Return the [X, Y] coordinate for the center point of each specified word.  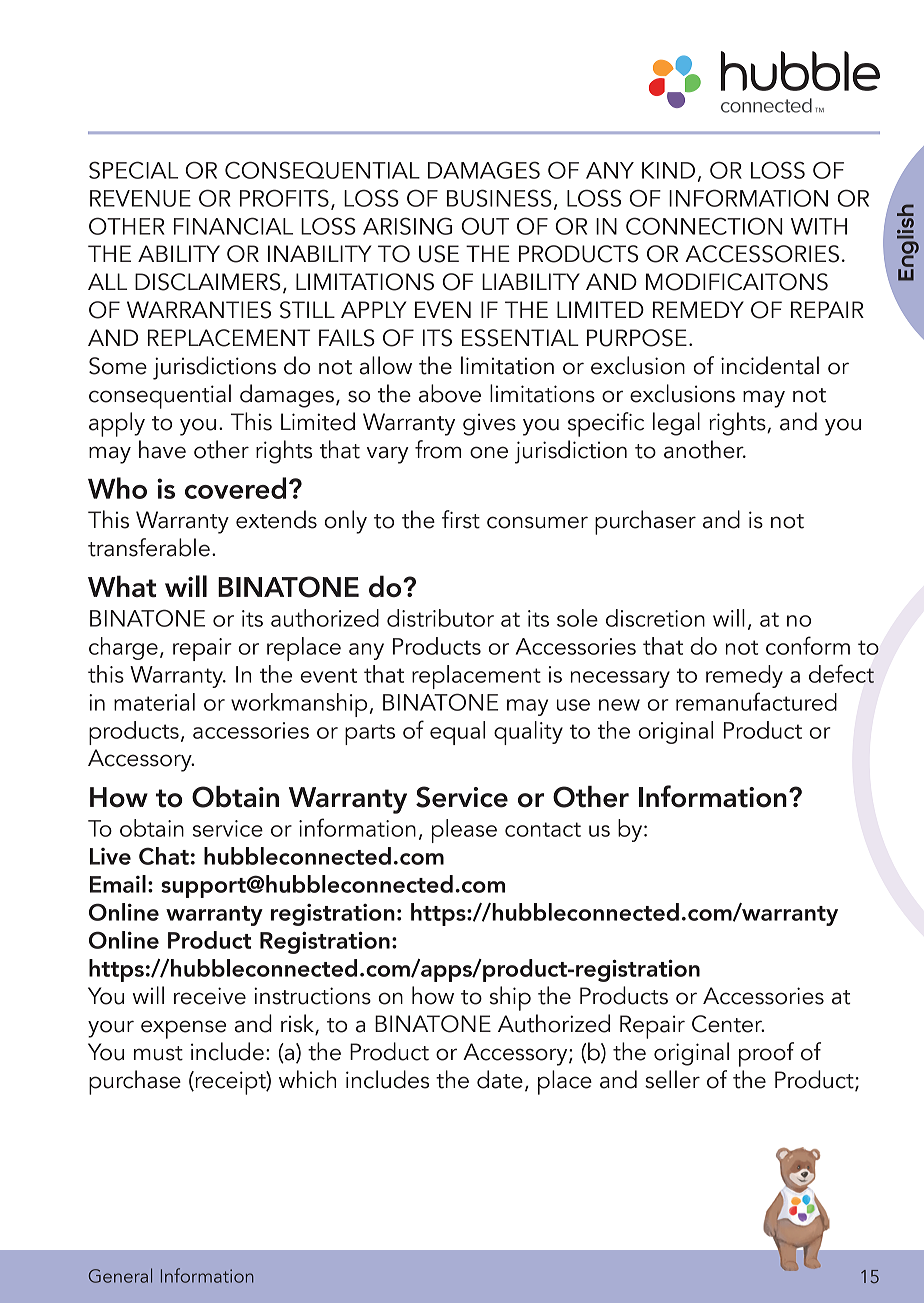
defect [841, 673]
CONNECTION [704, 226]
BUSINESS [499, 198]
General [120, 1275]
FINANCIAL [233, 226]
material [154, 702]
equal [457, 733]
